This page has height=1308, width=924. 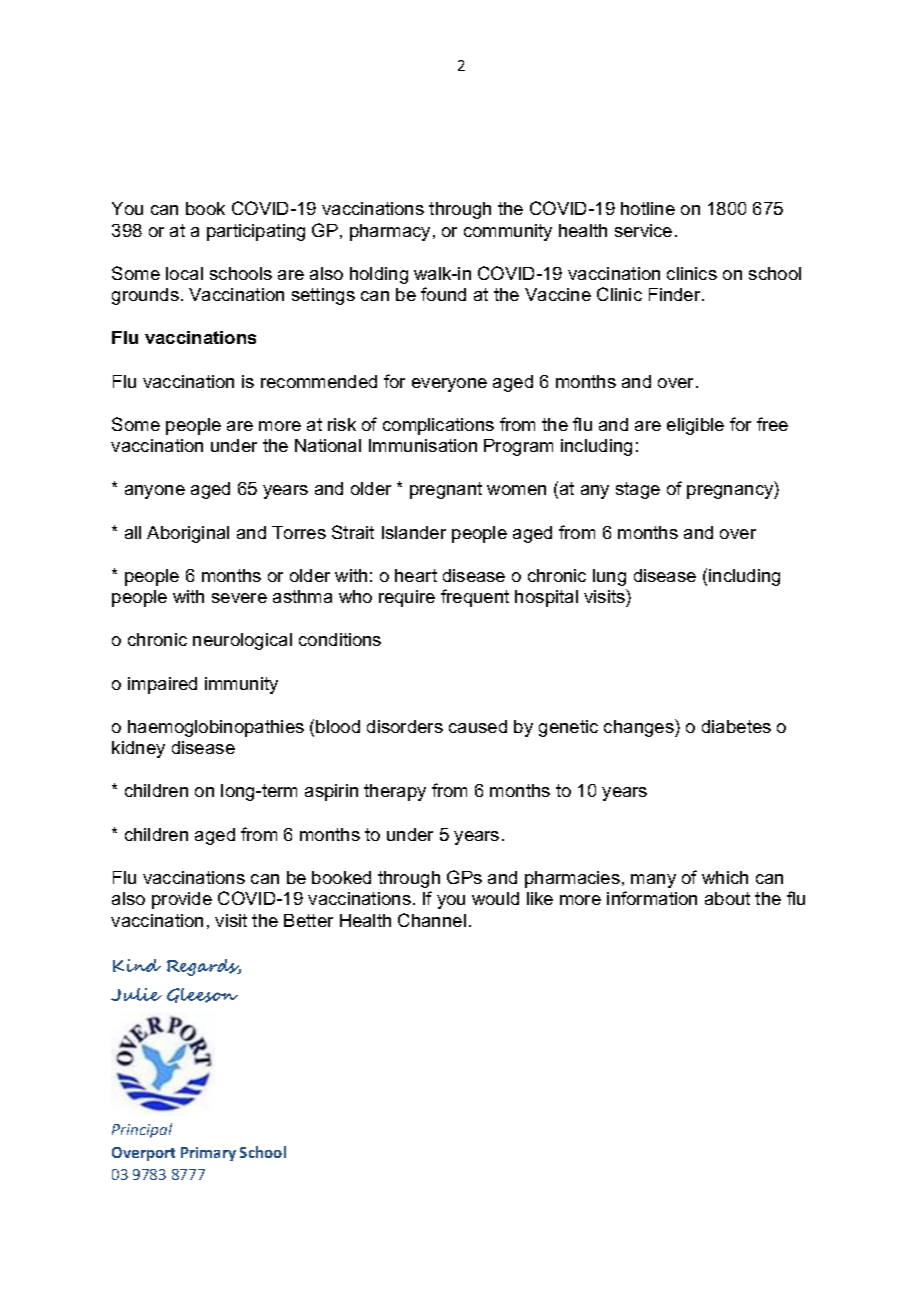 What do you see at coordinates (638, 490) in the page?
I see `stage` at bounding box center [638, 490].
